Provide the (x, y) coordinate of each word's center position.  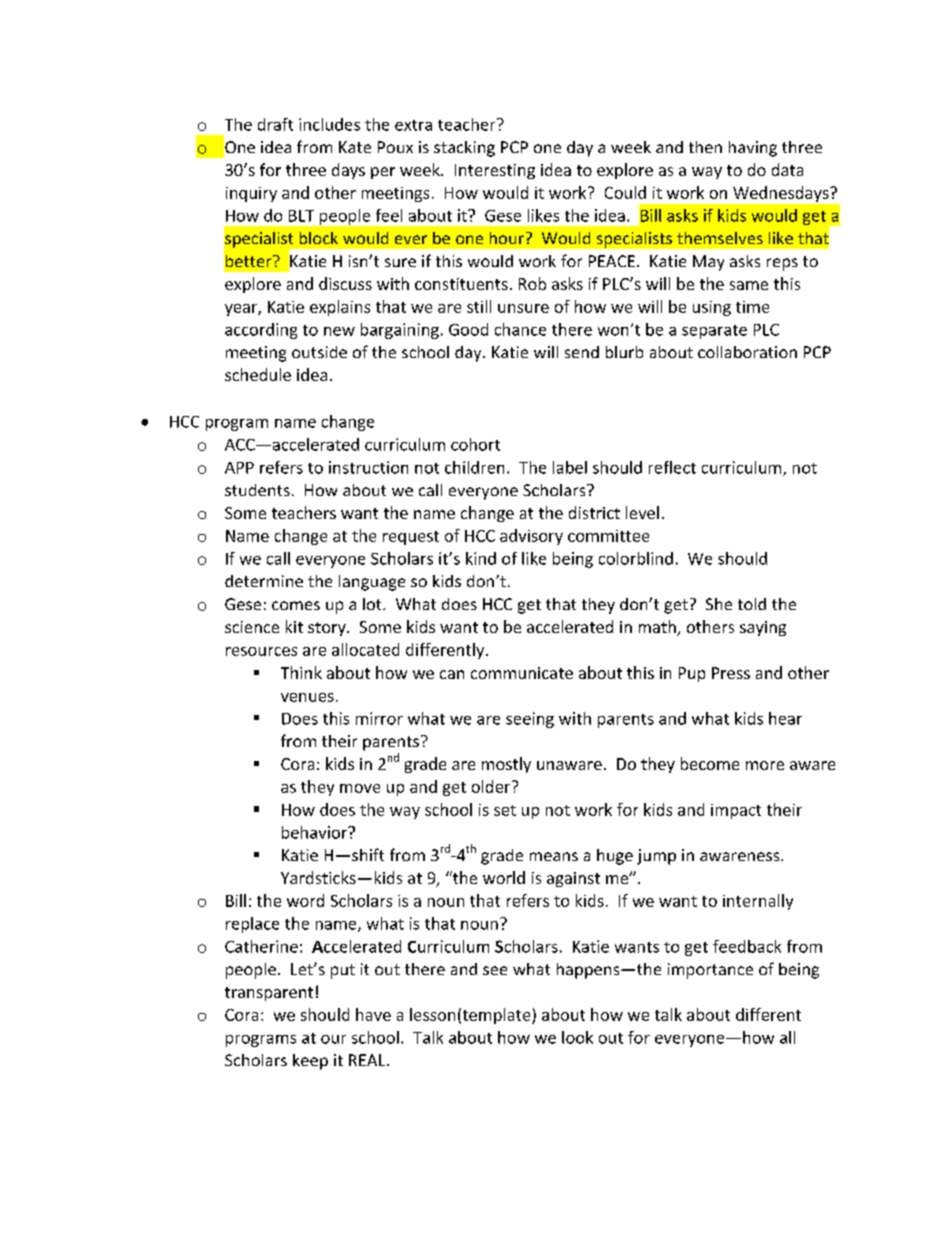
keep (310, 1062)
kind (481, 558)
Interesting (495, 171)
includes (329, 124)
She (719, 604)
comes (296, 605)
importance (710, 971)
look (577, 1037)
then (705, 147)
